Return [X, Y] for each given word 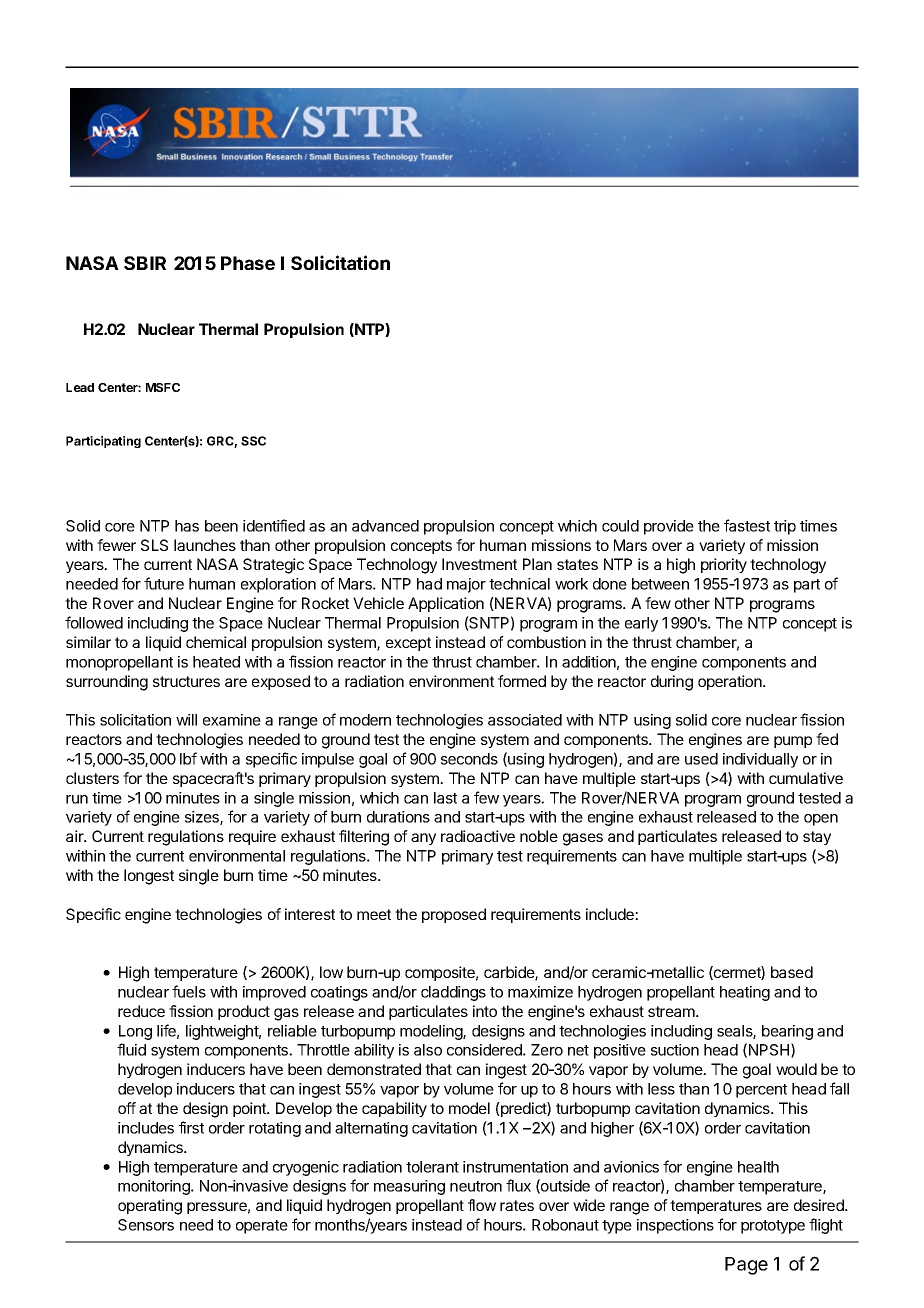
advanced [385, 526]
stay [817, 838]
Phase [248, 263]
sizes [203, 818]
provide [669, 527]
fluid [131, 1049]
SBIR [145, 263]
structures [186, 681]
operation [731, 682]
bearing [787, 1032]
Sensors [146, 1225]
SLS [154, 545]
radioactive [478, 836]
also [428, 1050]
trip [785, 527]
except [408, 644]
